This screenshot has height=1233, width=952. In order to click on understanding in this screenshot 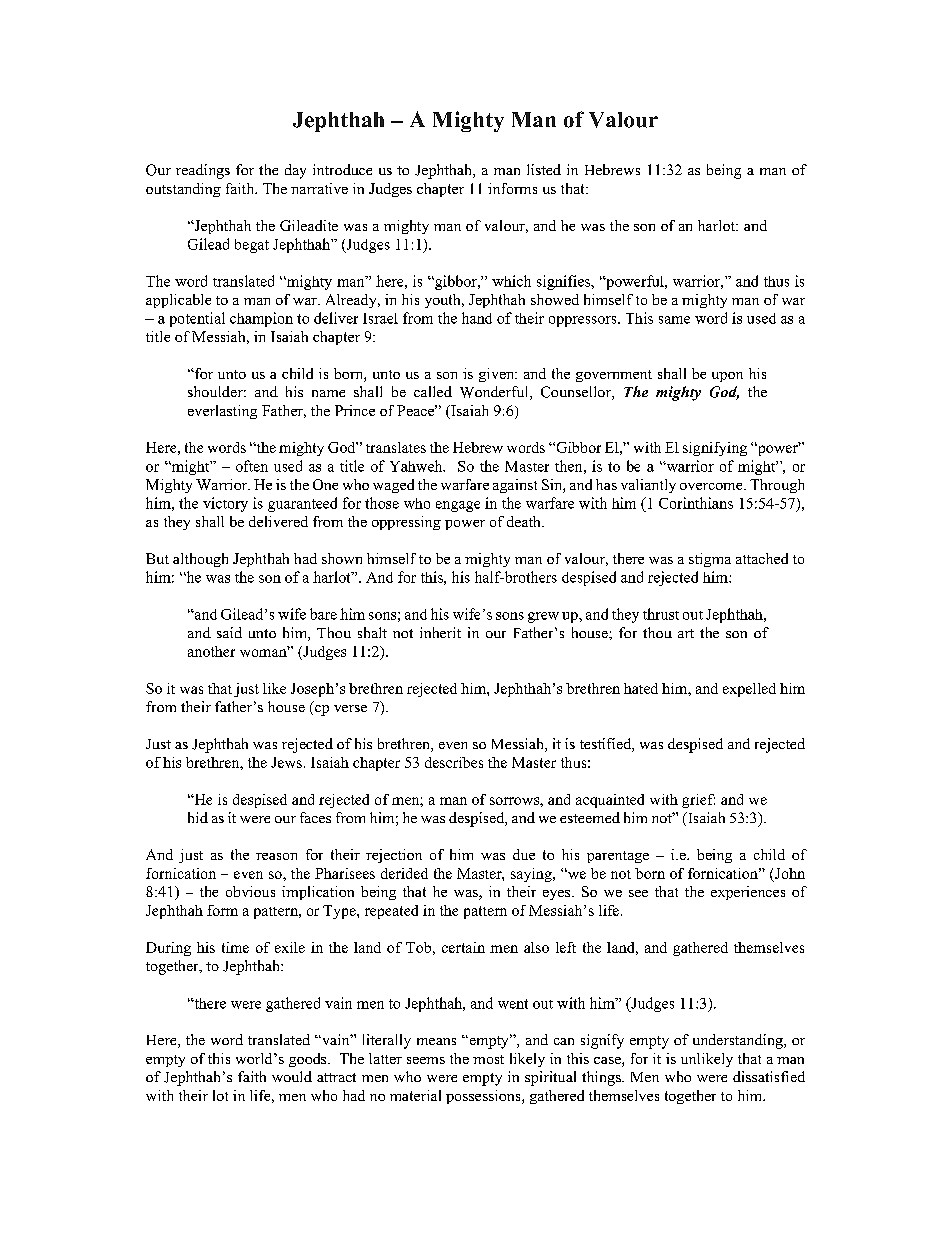, I will do `click(739, 1041)`.
